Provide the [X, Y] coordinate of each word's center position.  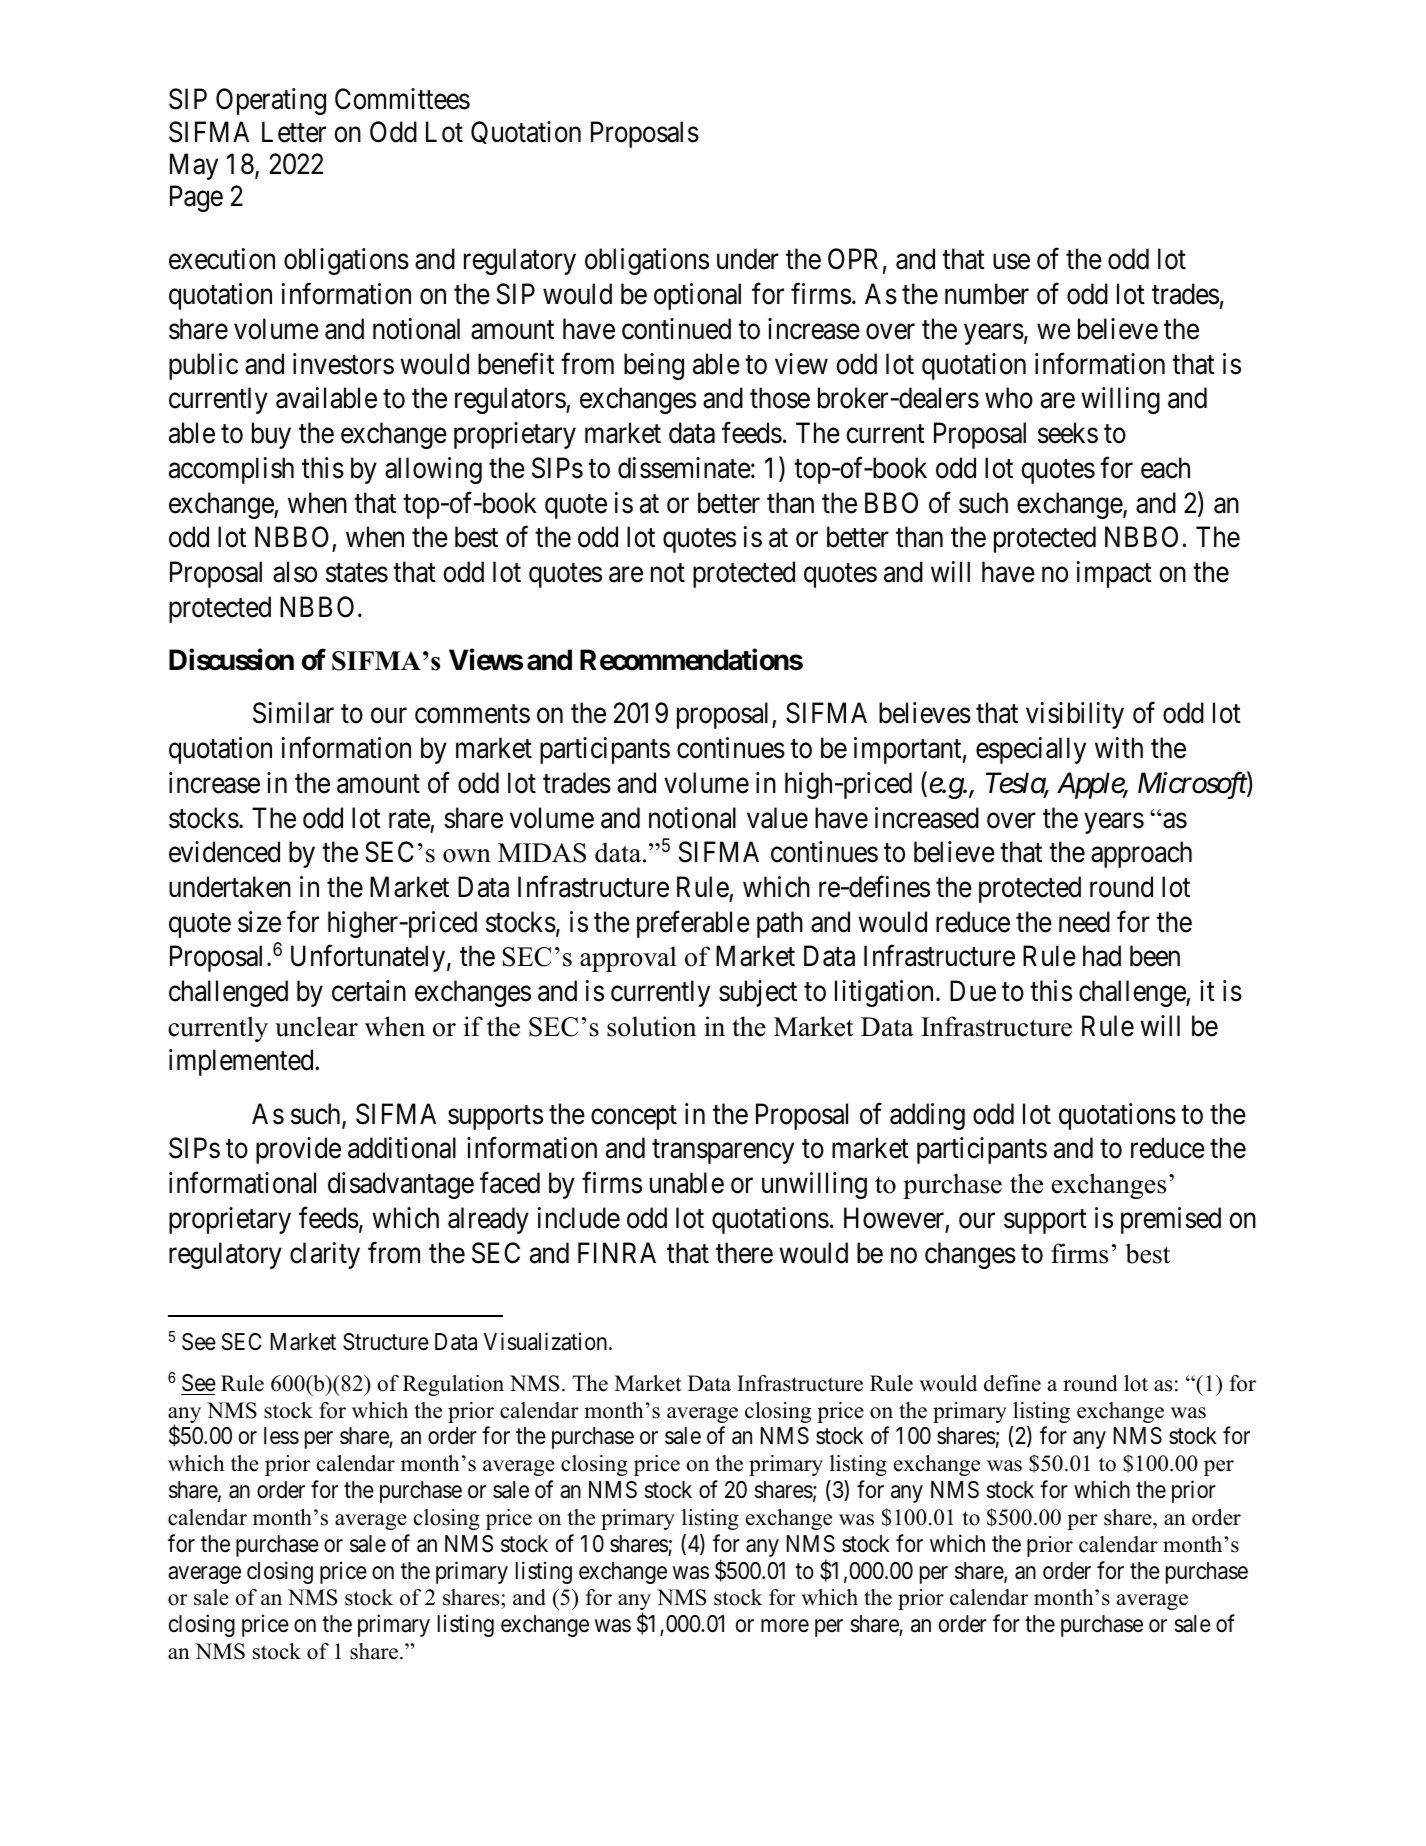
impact [1114, 574]
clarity [325, 1255]
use [1011, 262]
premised [1171, 1220]
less [281, 1436]
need [1084, 922]
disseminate [684, 468]
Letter [294, 132]
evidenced [224, 852]
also [295, 572]
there [744, 1253]
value [777, 818]
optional [697, 296]
